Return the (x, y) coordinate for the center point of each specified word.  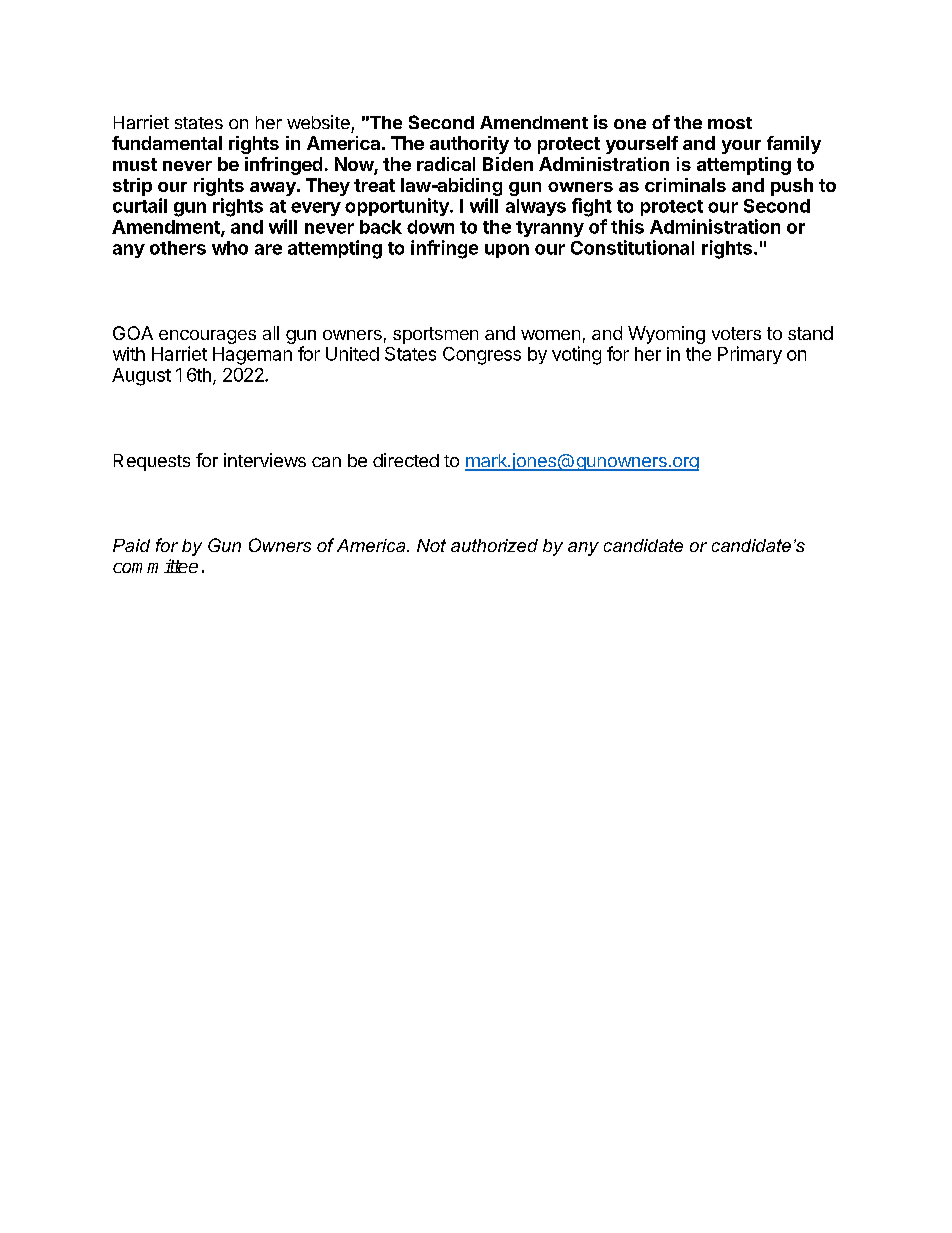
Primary (750, 355)
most (730, 123)
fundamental (167, 143)
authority (469, 145)
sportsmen (435, 335)
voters (736, 333)
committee (155, 566)
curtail (140, 205)
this (627, 226)
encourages (207, 337)
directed (406, 460)
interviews (265, 460)
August (141, 377)
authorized (494, 545)
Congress (482, 356)
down (430, 227)
